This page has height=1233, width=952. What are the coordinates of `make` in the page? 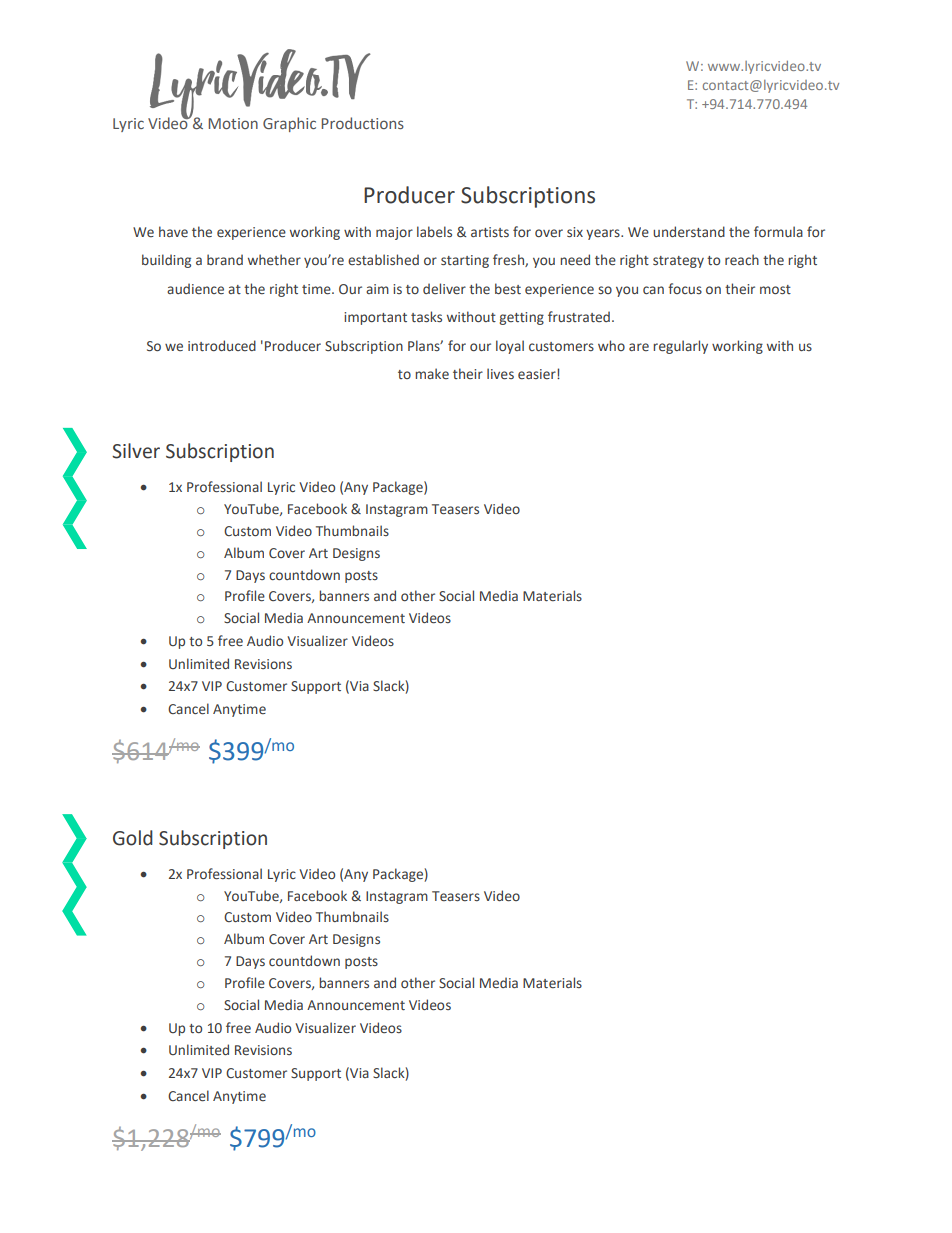 It's located at (432, 373).
